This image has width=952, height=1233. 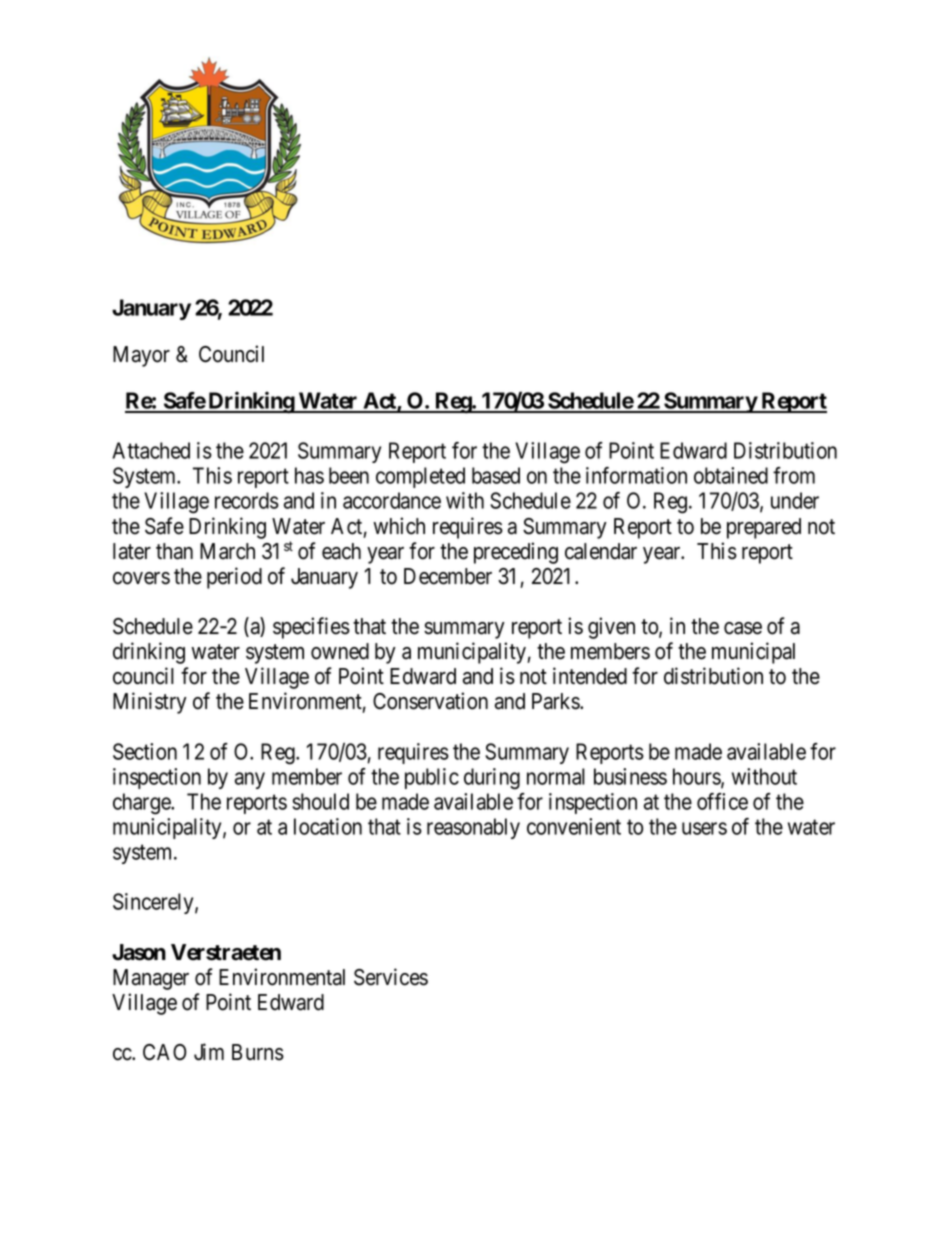 I want to click on Mayor, so click(x=141, y=356).
